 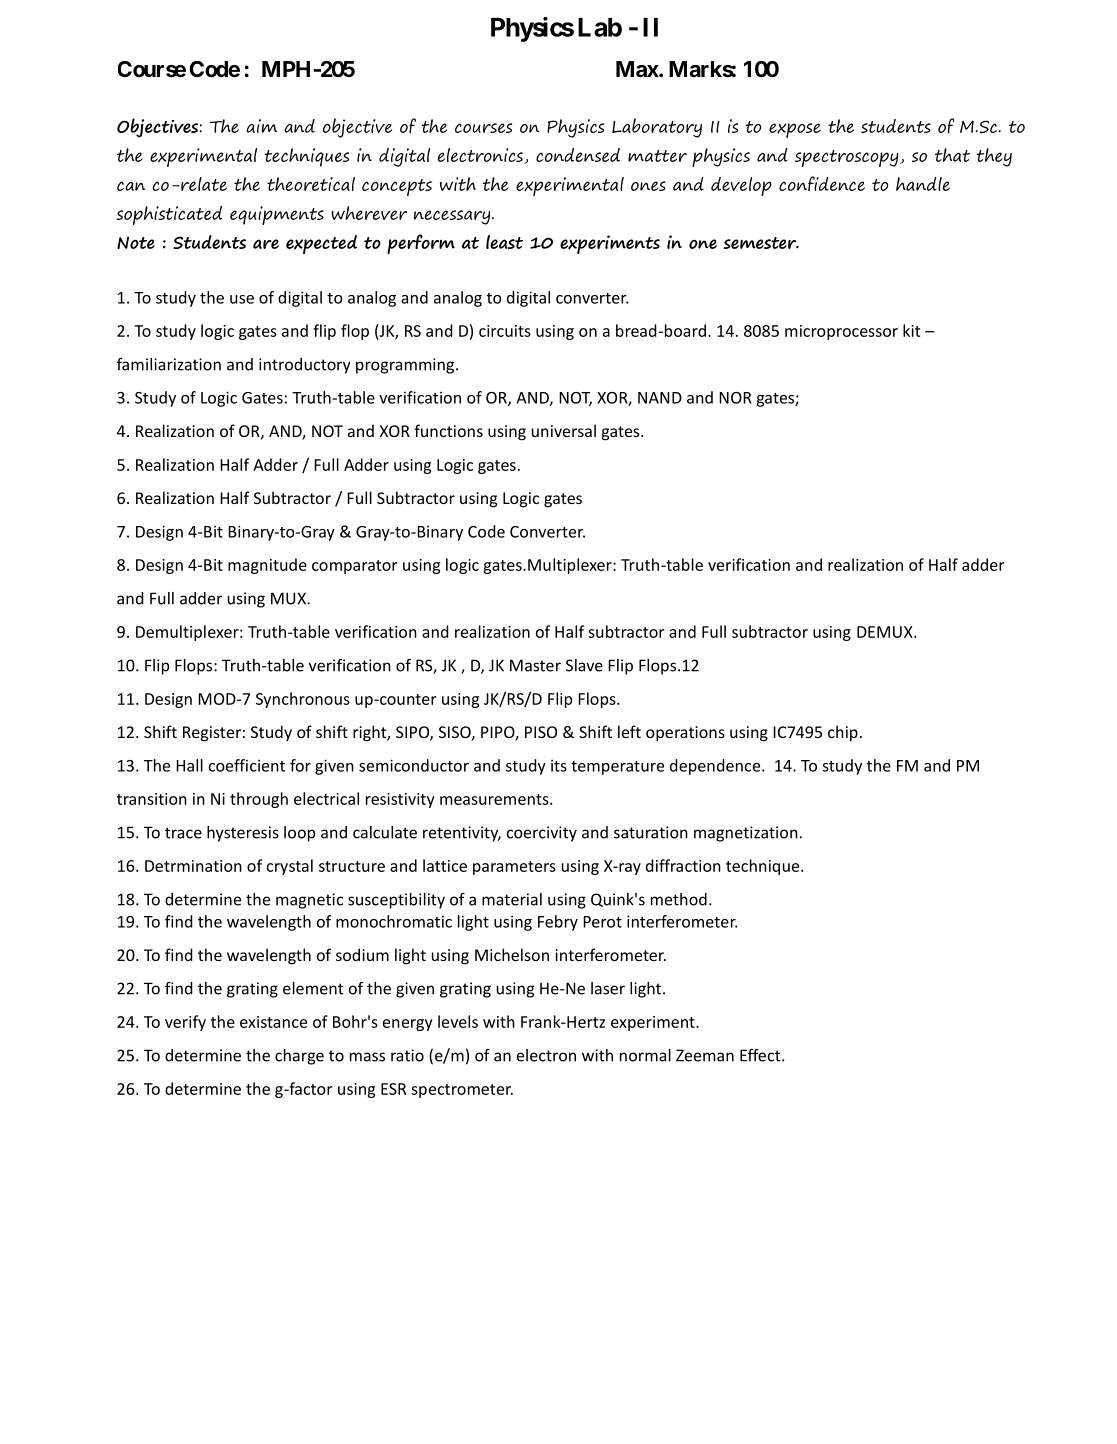 What do you see at coordinates (495, 799) in the page?
I see `measurements` at bounding box center [495, 799].
